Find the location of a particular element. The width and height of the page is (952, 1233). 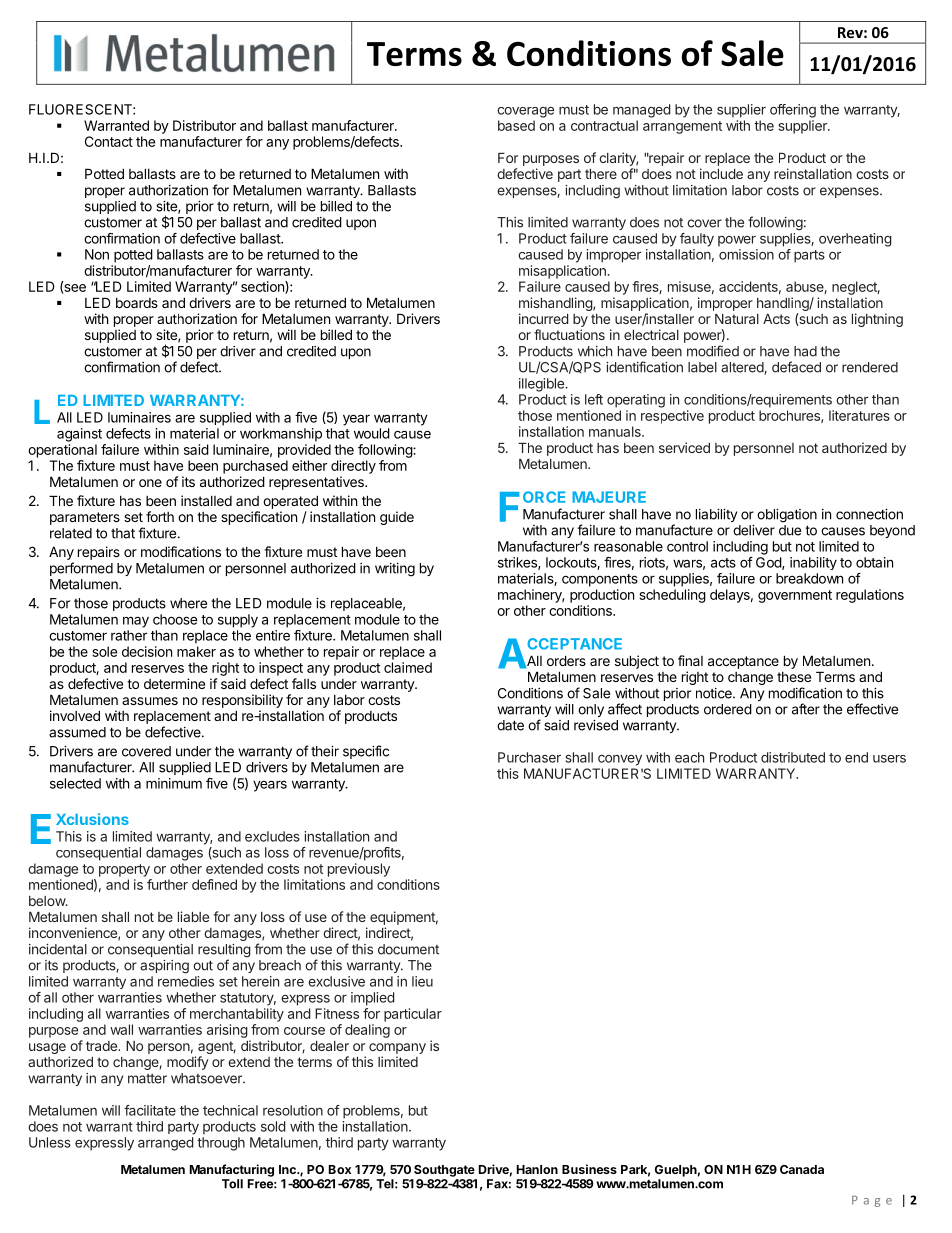

claimed is located at coordinates (408, 667).
